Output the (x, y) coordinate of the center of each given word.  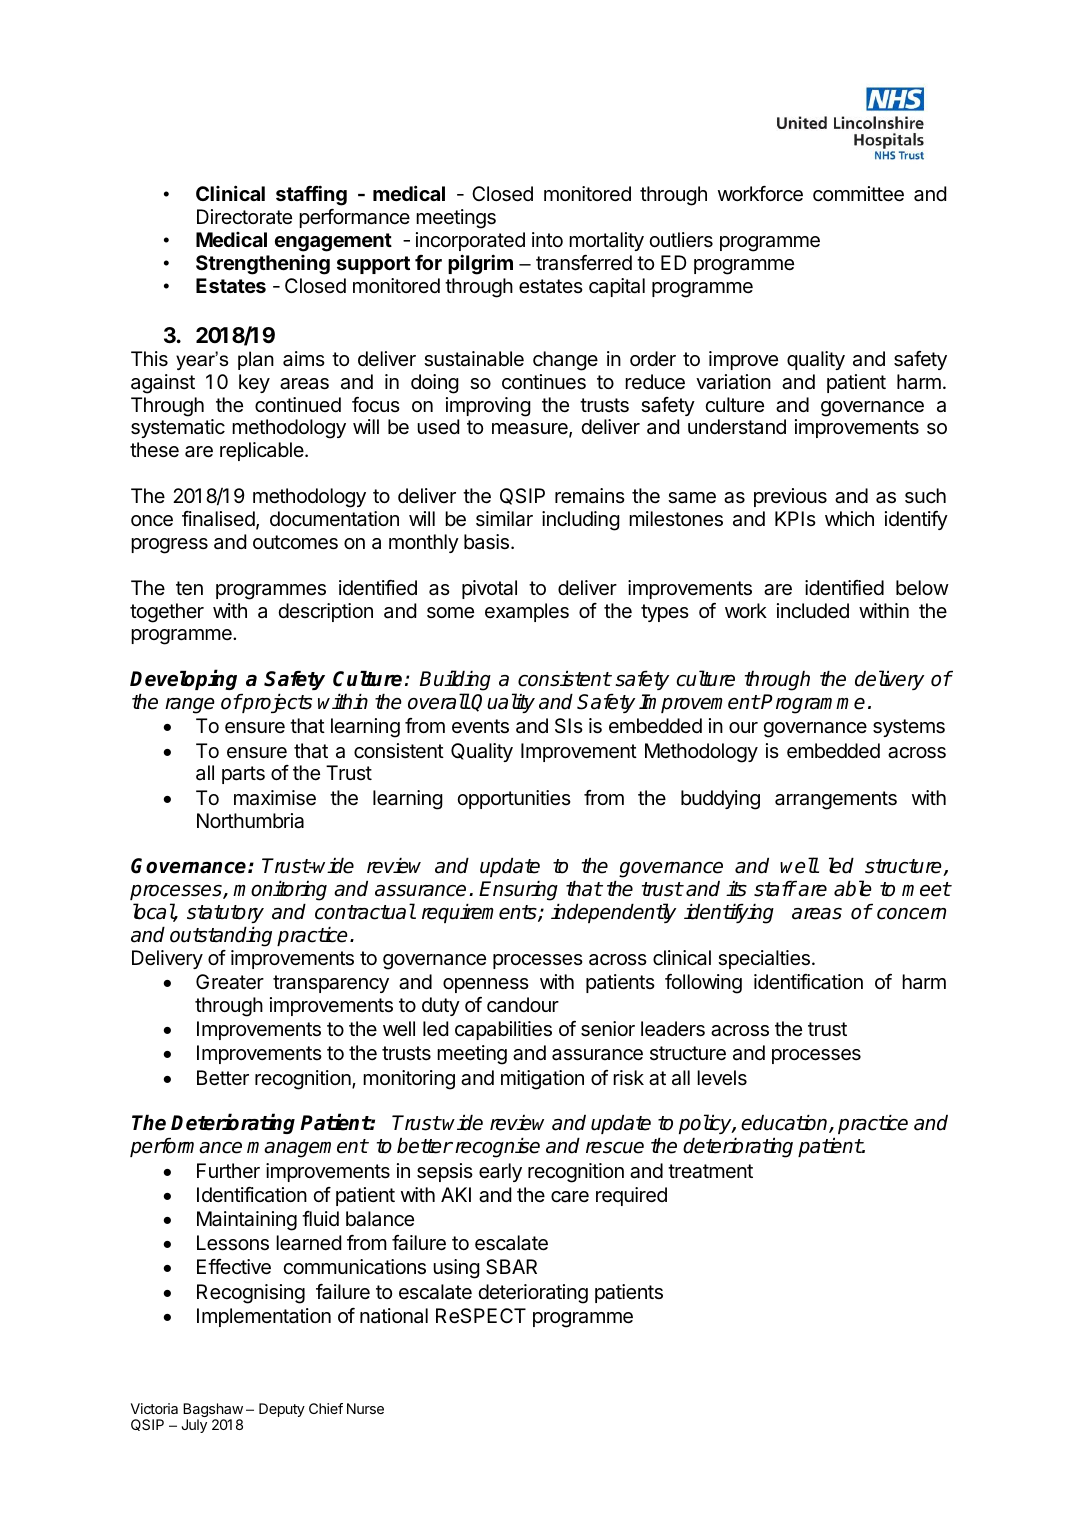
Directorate (244, 217)
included (813, 611)
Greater (230, 982)
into (547, 239)
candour (523, 1005)
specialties (764, 959)
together (167, 613)
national (394, 1316)
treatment (710, 1171)
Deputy (282, 1410)
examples (527, 612)
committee (858, 194)
